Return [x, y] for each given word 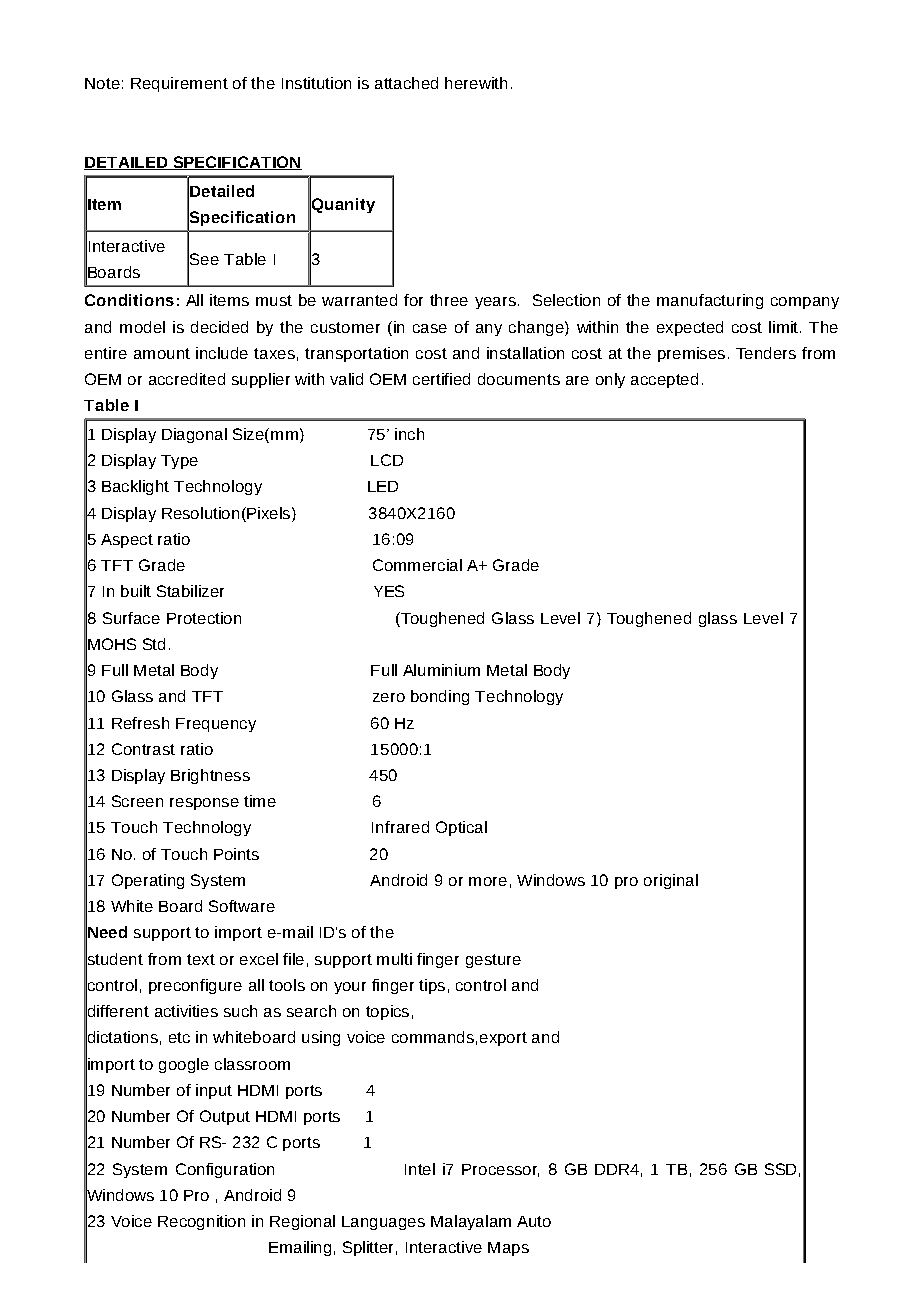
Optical [461, 828]
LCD [387, 460]
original [671, 881]
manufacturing [710, 301]
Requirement [179, 84]
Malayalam [471, 1222]
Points [236, 854]
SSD [780, 1169]
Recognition [201, 1222]
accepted [664, 380]
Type [179, 462]
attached [406, 83]
